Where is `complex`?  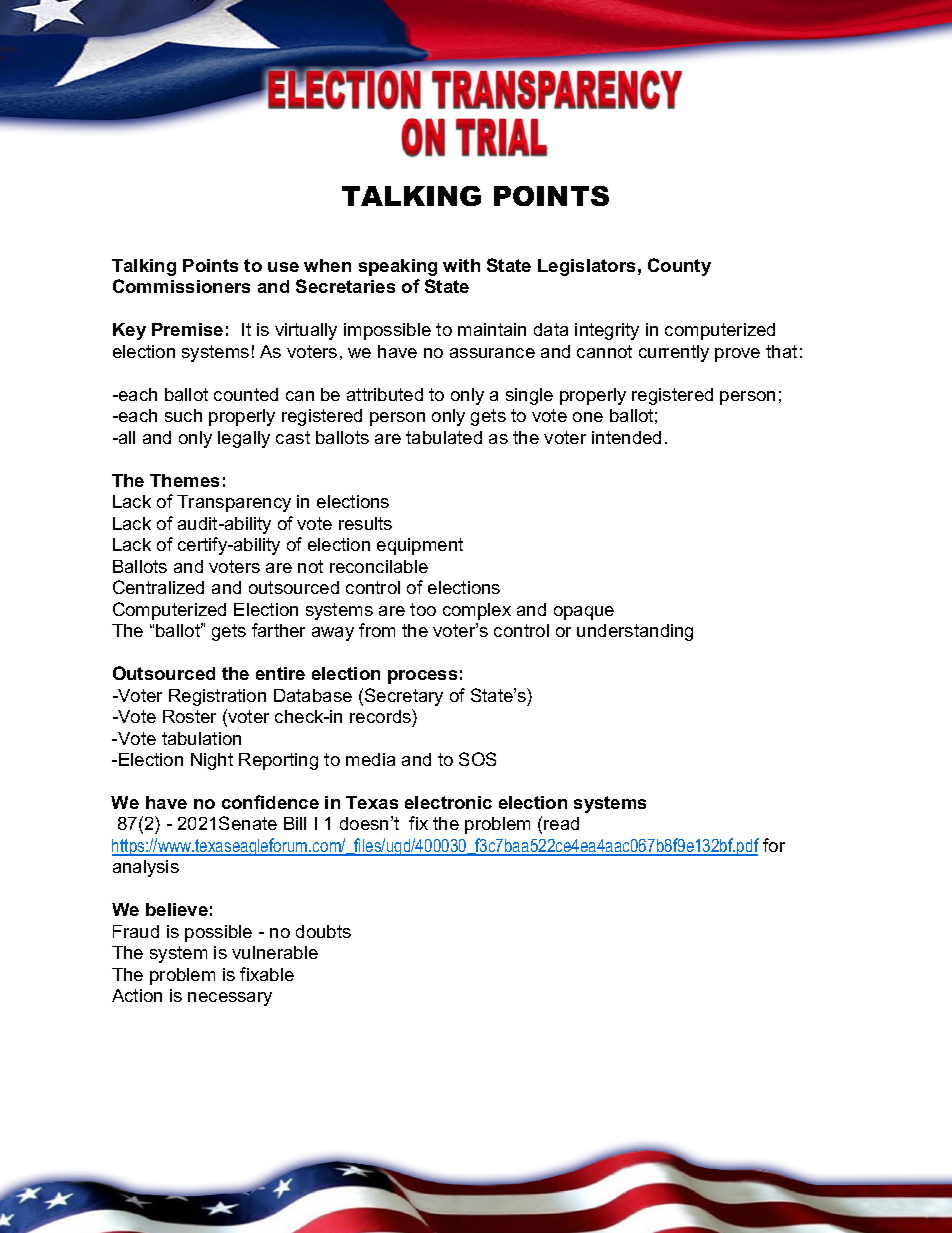 complex is located at coordinates (477, 611).
